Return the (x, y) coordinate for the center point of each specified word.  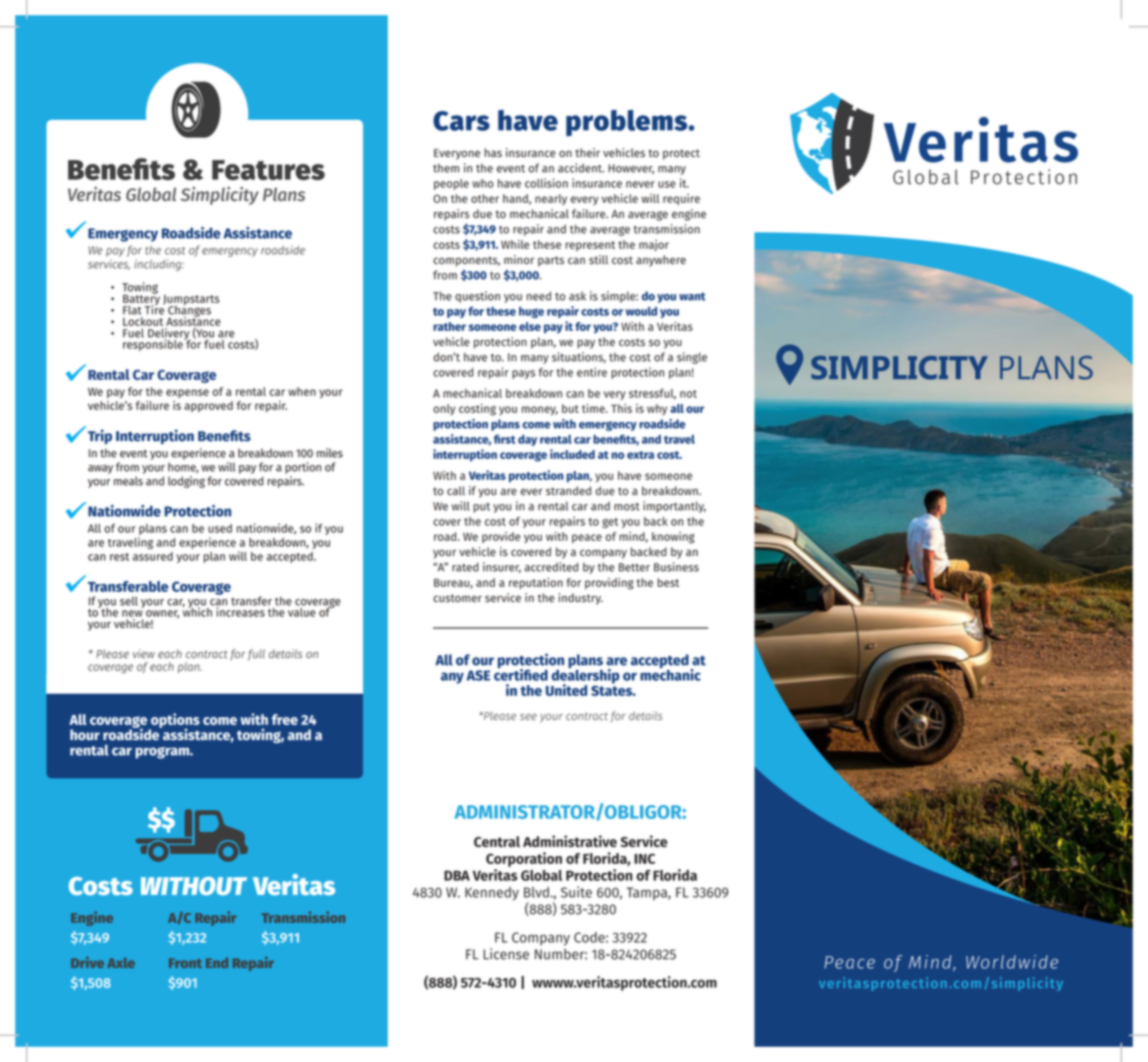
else (530, 326)
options (174, 721)
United (566, 690)
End (217, 962)
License (506, 954)
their (587, 153)
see (528, 717)
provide (501, 537)
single (692, 358)
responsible (154, 344)
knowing (673, 538)
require (681, 199)
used (220, 528)
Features (268, 170)
